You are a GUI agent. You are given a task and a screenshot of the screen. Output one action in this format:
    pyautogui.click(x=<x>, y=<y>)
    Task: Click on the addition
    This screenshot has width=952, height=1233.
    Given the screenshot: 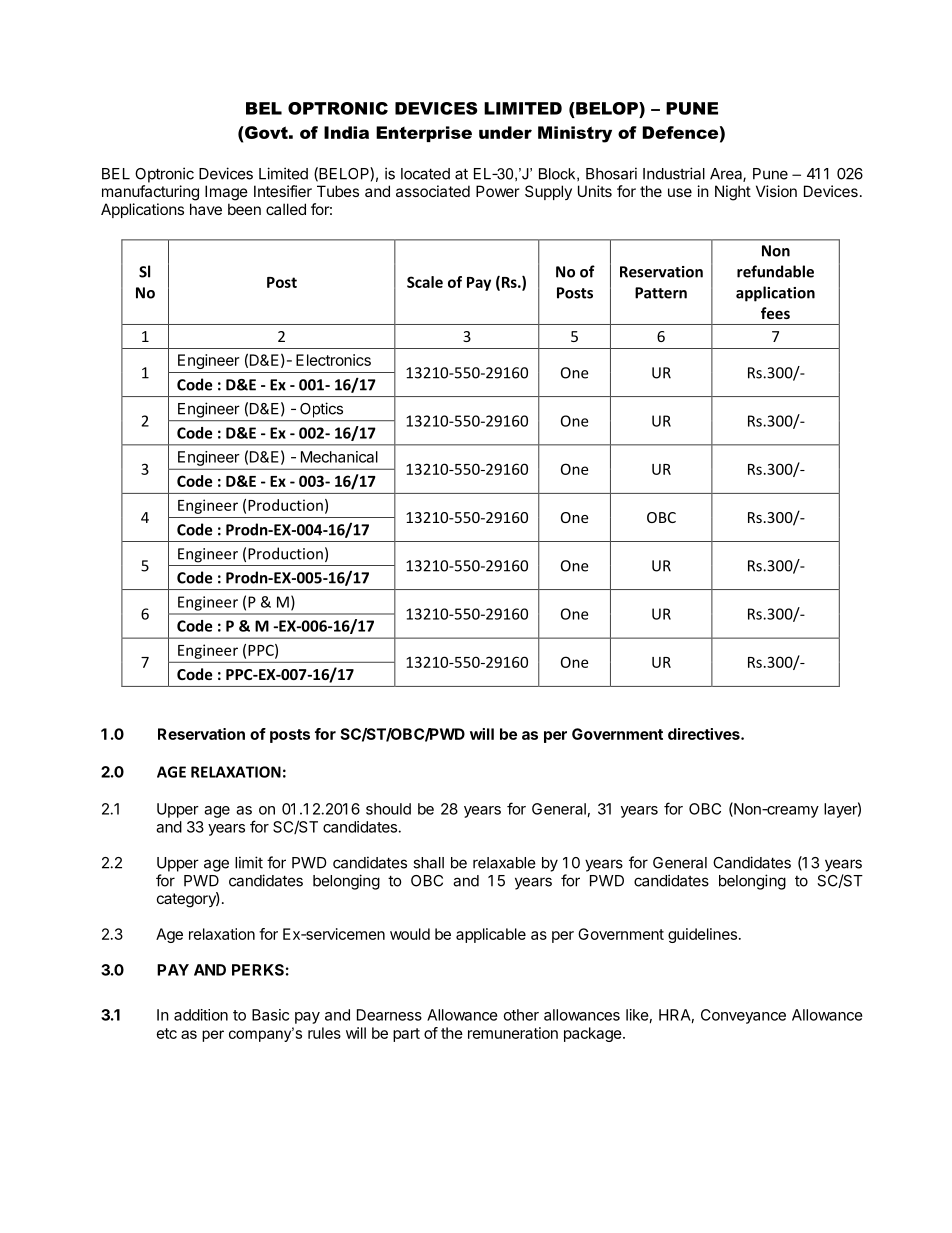 What is the action you would take?
    pyautogui.click(x=201, y=1015)
